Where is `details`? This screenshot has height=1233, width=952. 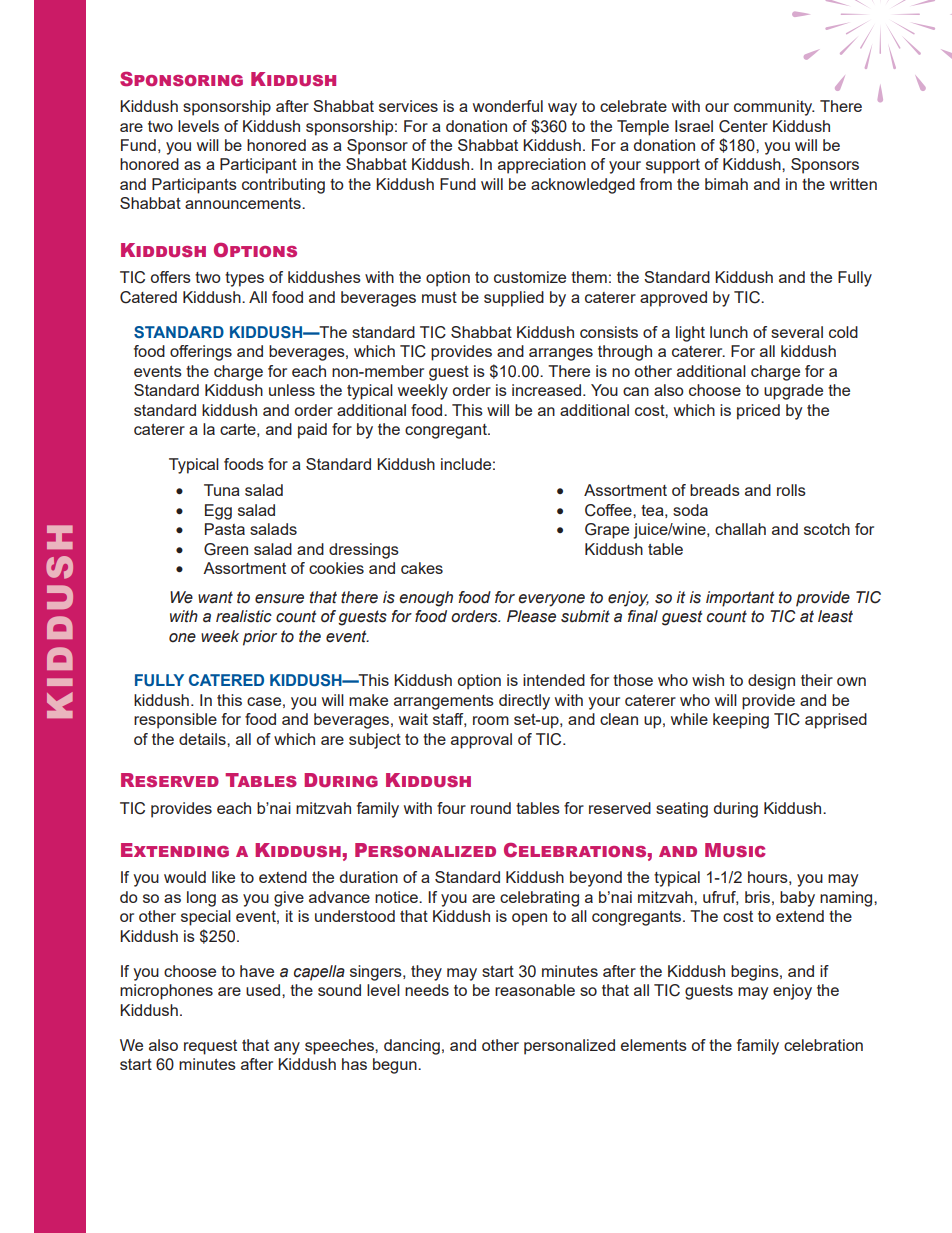 details is located at coordinates (203, 739).
